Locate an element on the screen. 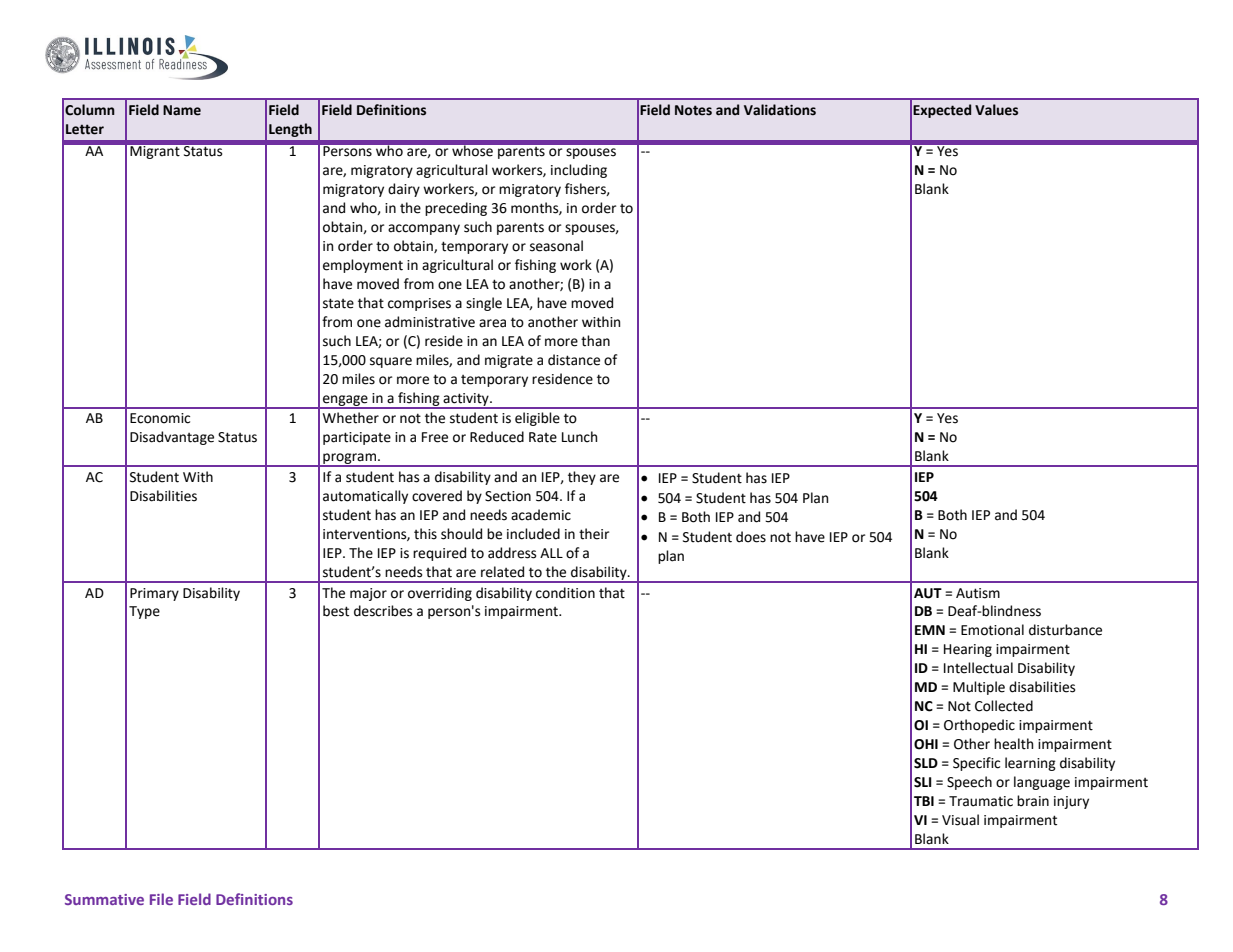  File is located at coordinates (161, 899).
